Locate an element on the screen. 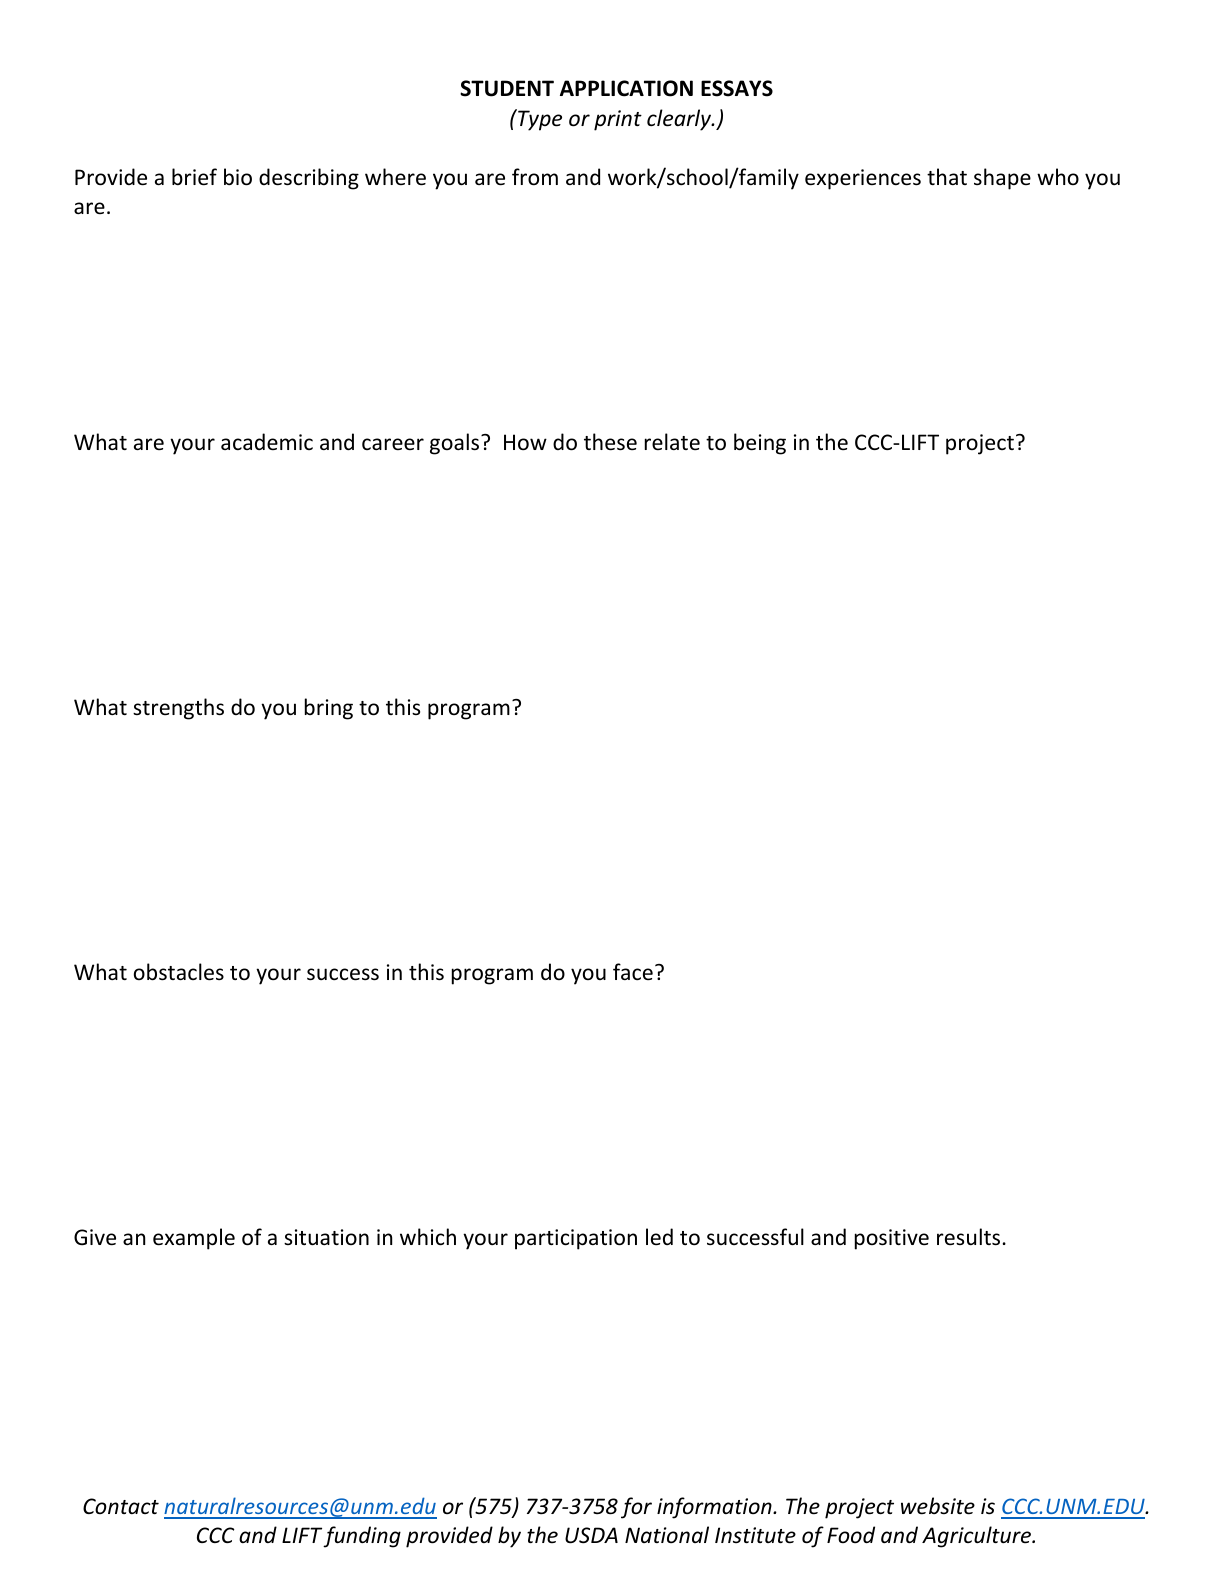 This screenshot has width=1231, height=1593. example is located at coordinates (194, 1239).
